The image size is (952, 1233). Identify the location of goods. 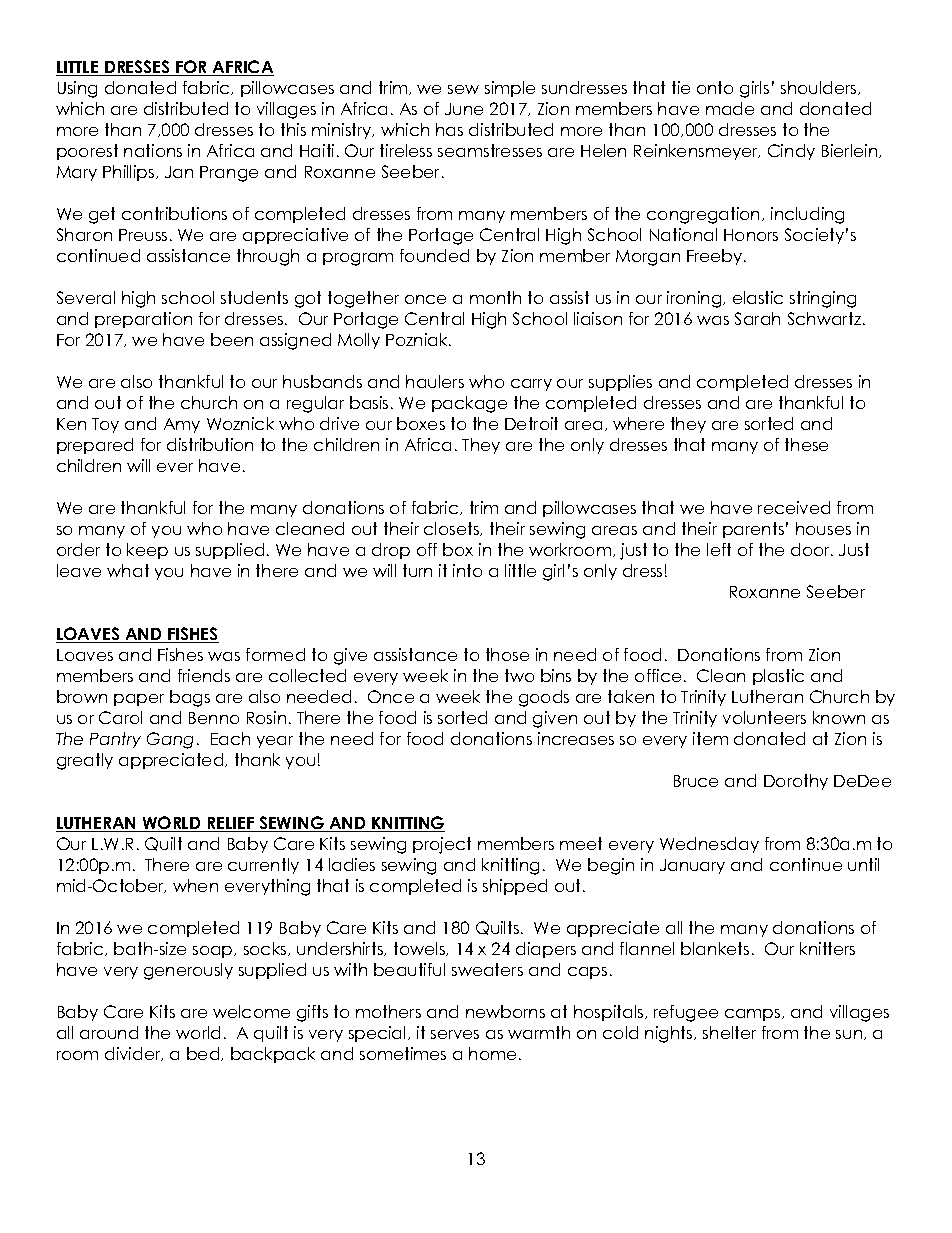
(544, 698).
